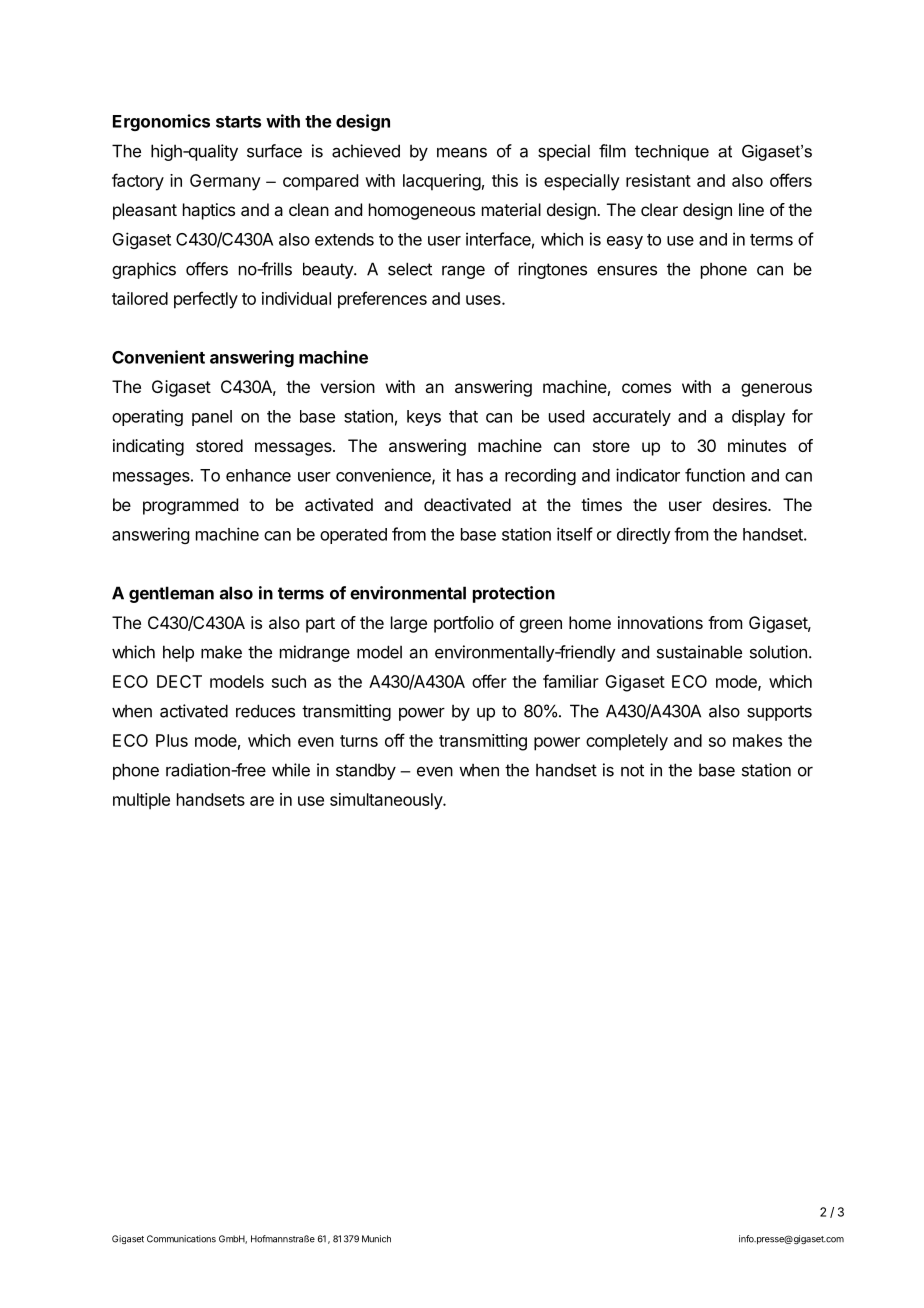  What do you see at coordinates (464, 624) in the screenshot?
I see `portfolio` at bounding box center [464, 624].
